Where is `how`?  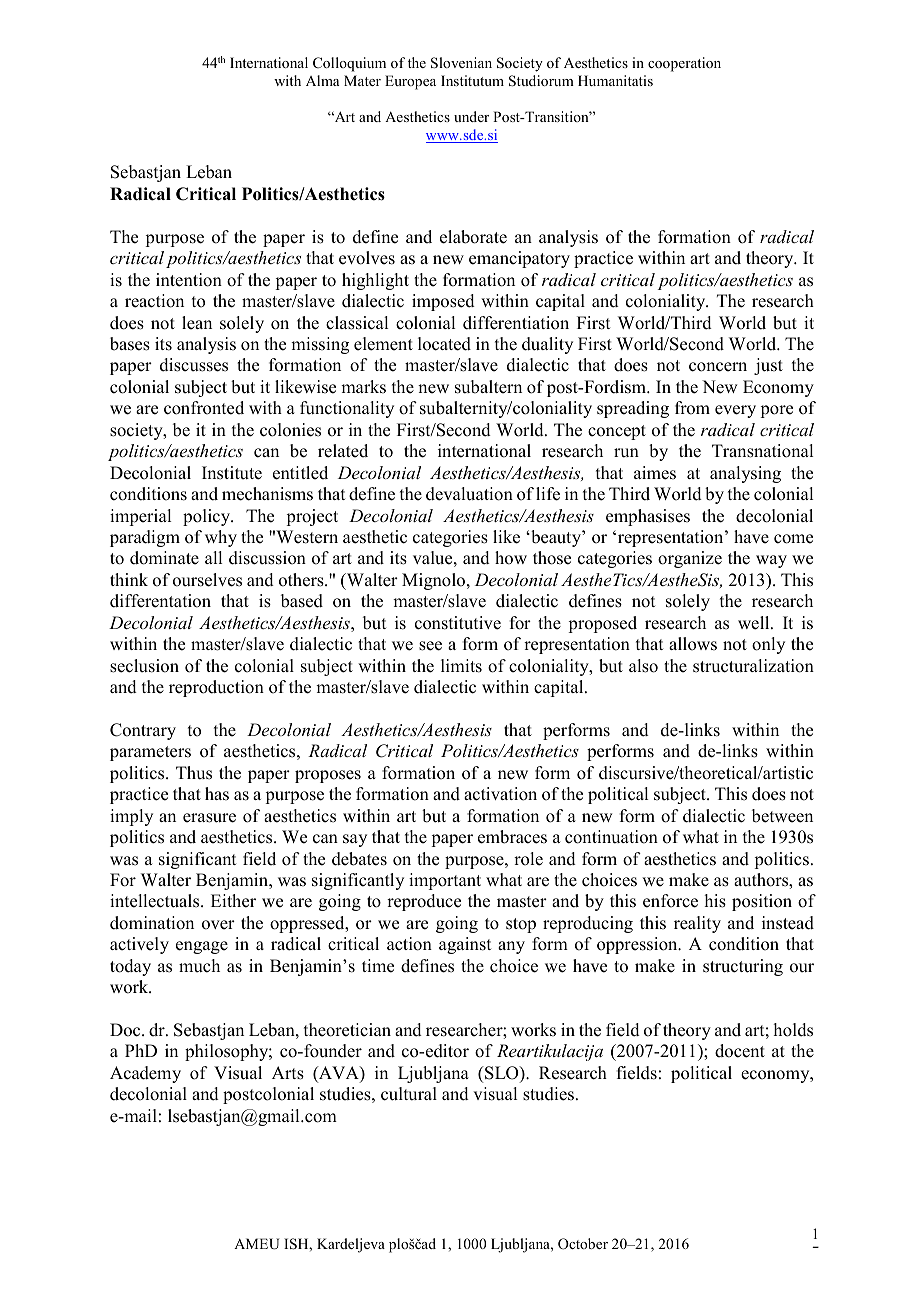 how is located at coordinates (511, 558).
